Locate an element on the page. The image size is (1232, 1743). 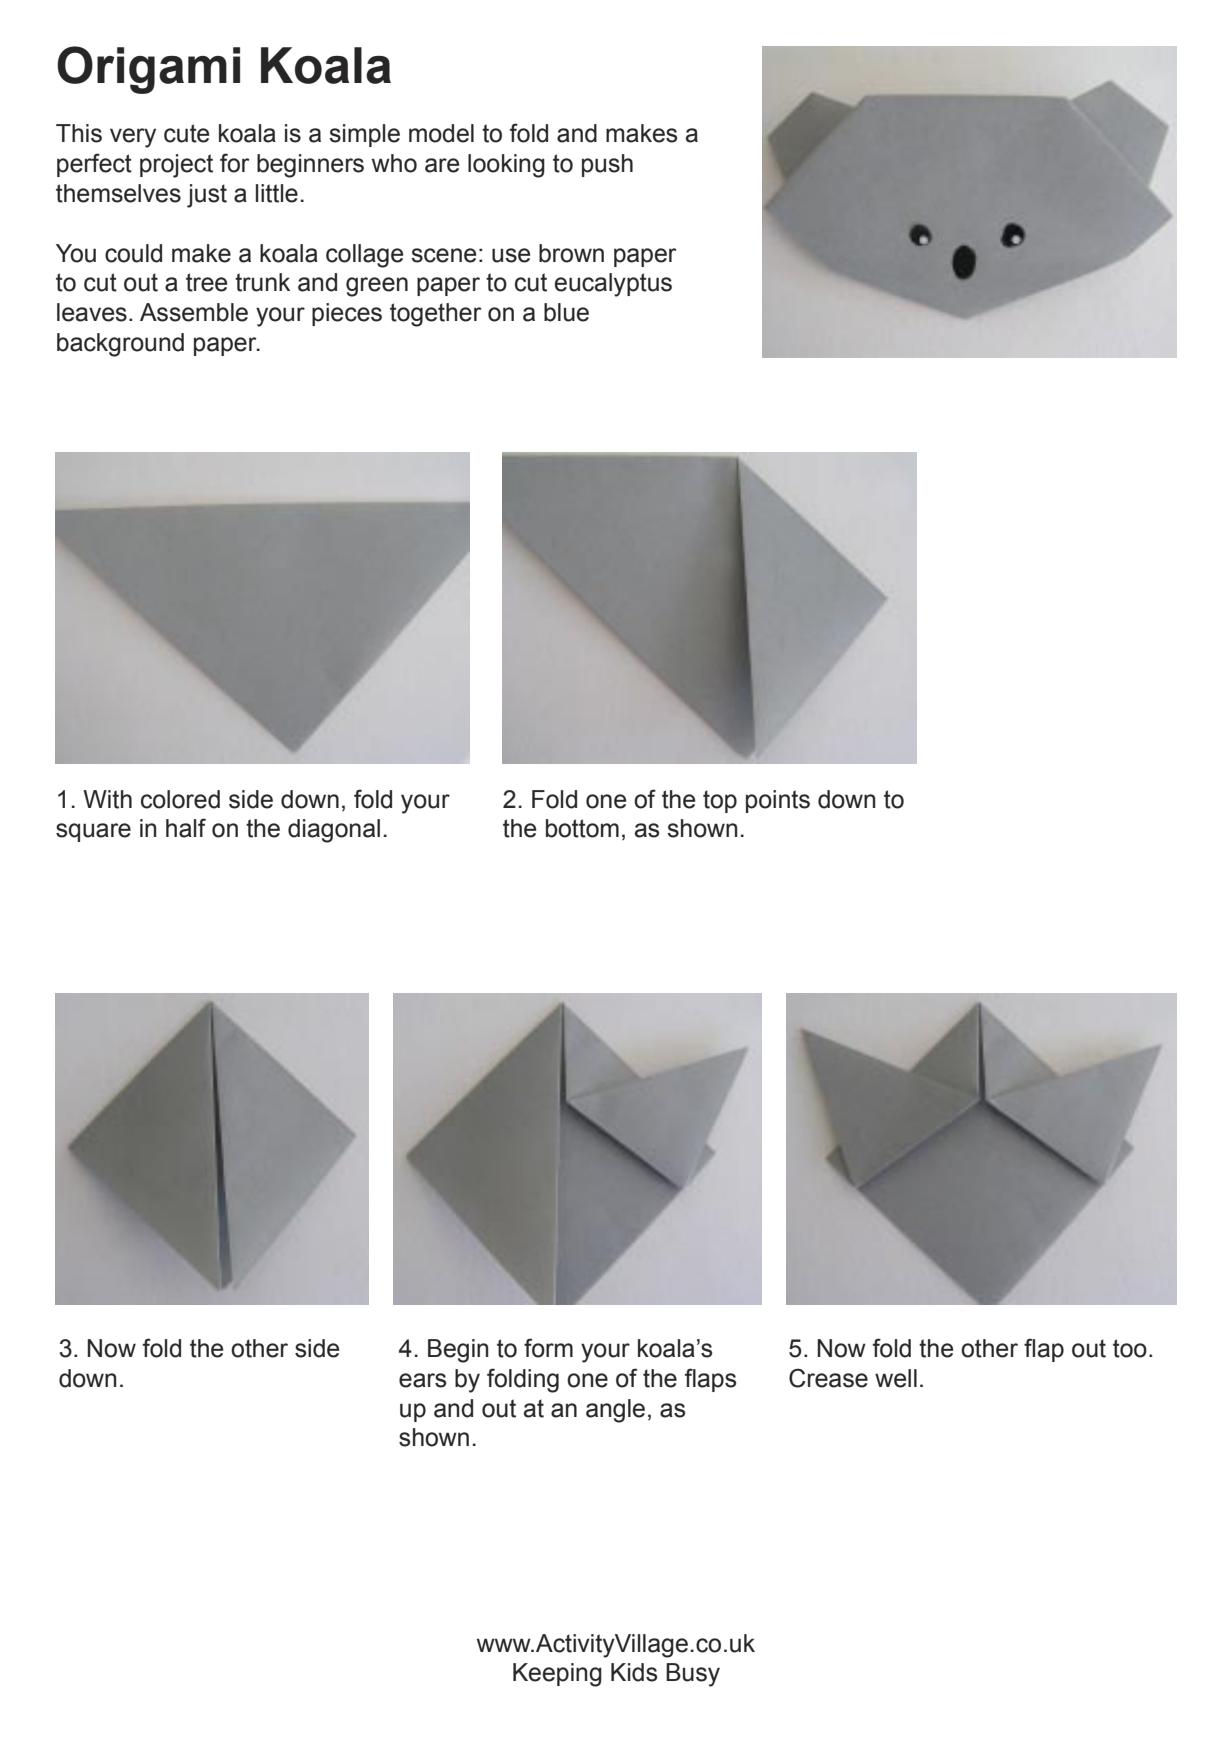
half is located at coordinates (186, 828).
